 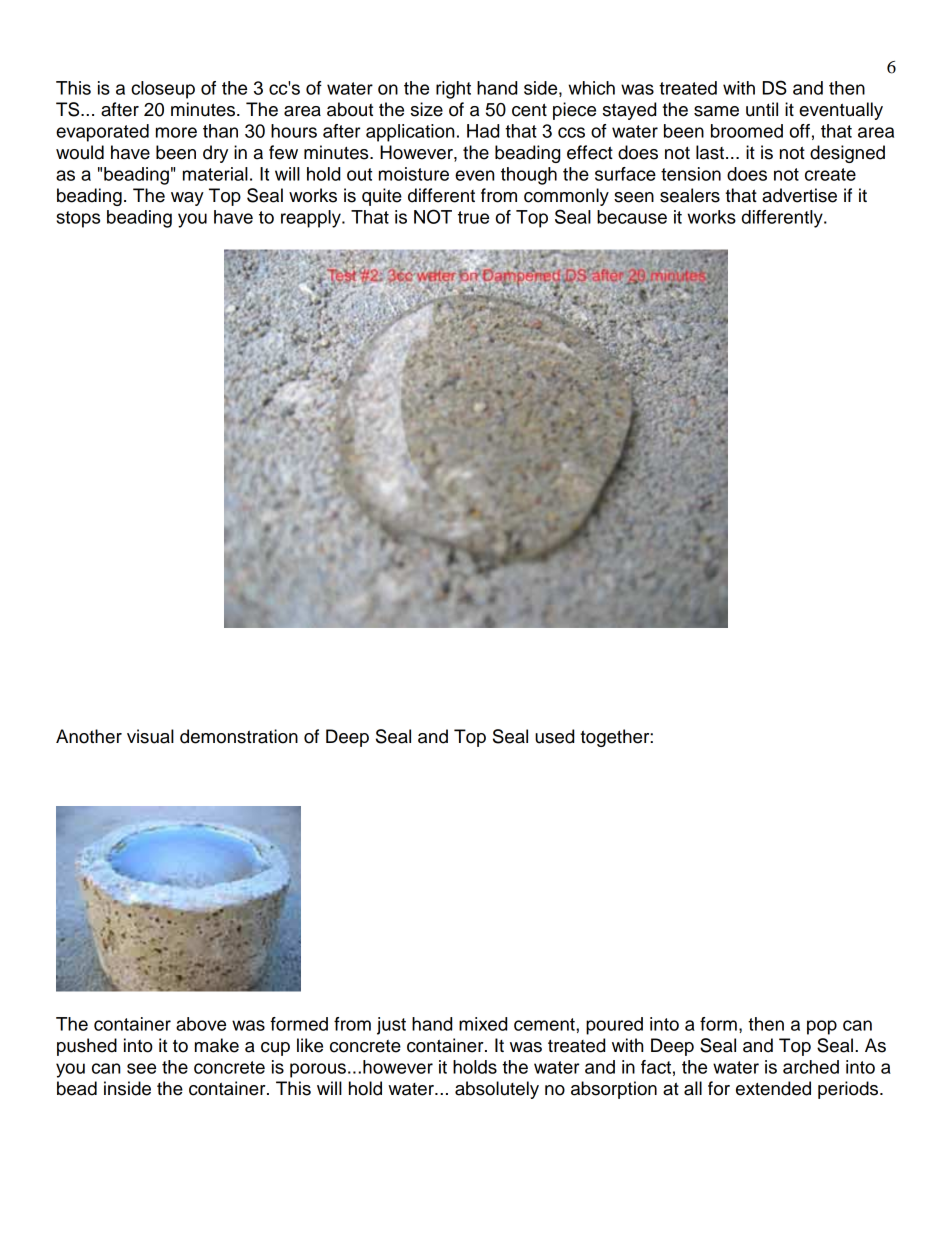 I want to click on absolutely, so click(x=497, y=1090).
